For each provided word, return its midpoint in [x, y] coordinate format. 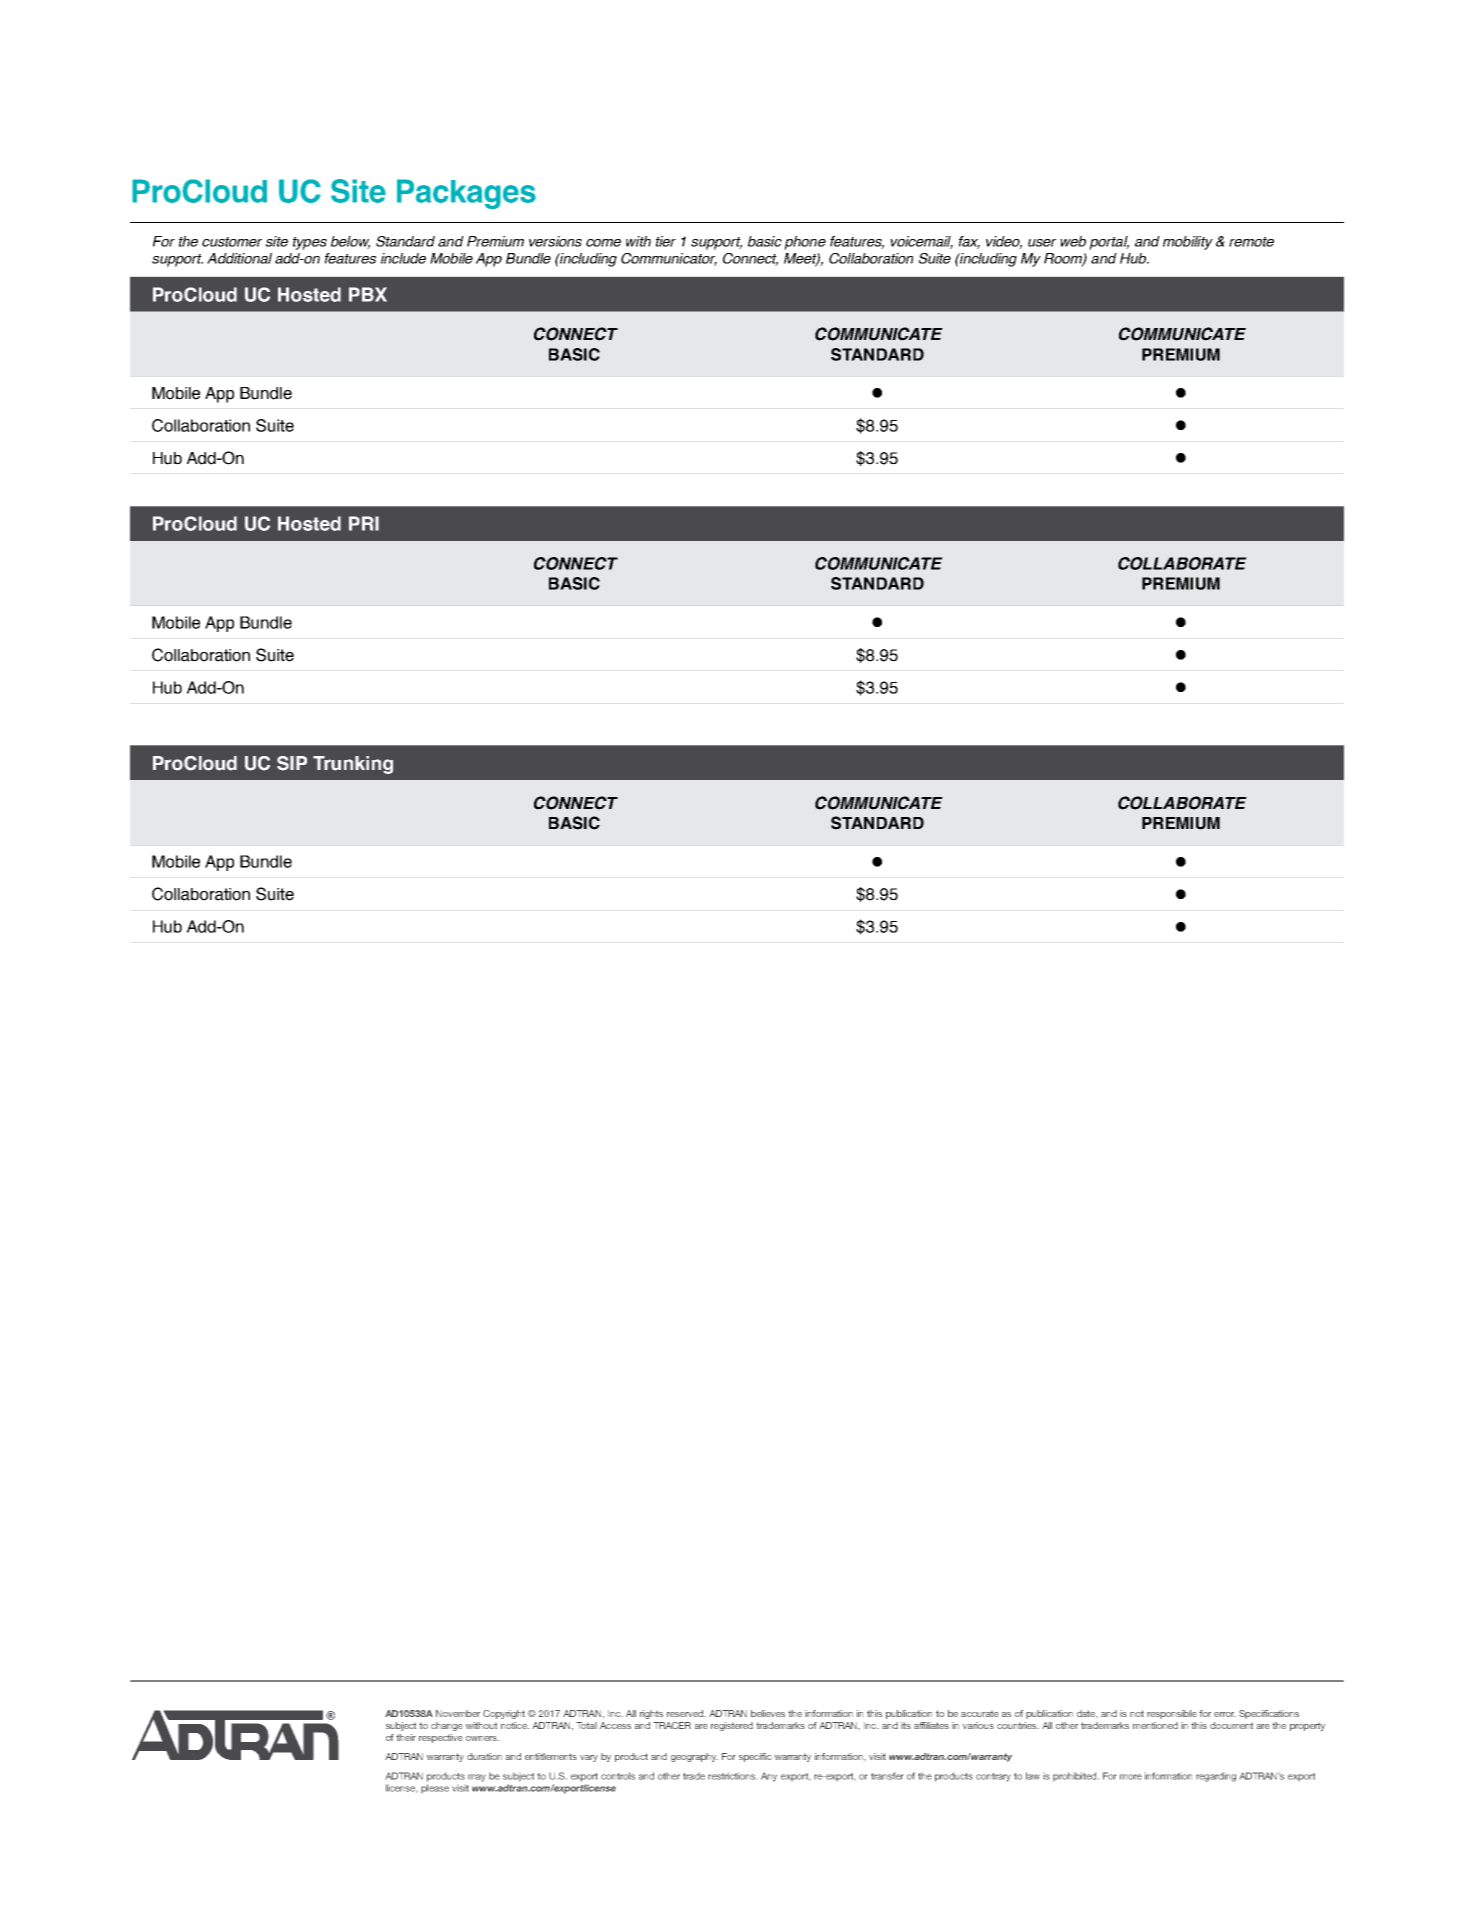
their [406, 1737]
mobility [1188, 243]
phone [805, 243]
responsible [1171, 1714]
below [350, 242]
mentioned [1155, 1725]
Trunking [353, 765]
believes [768, 1713]
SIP [292, 763]
